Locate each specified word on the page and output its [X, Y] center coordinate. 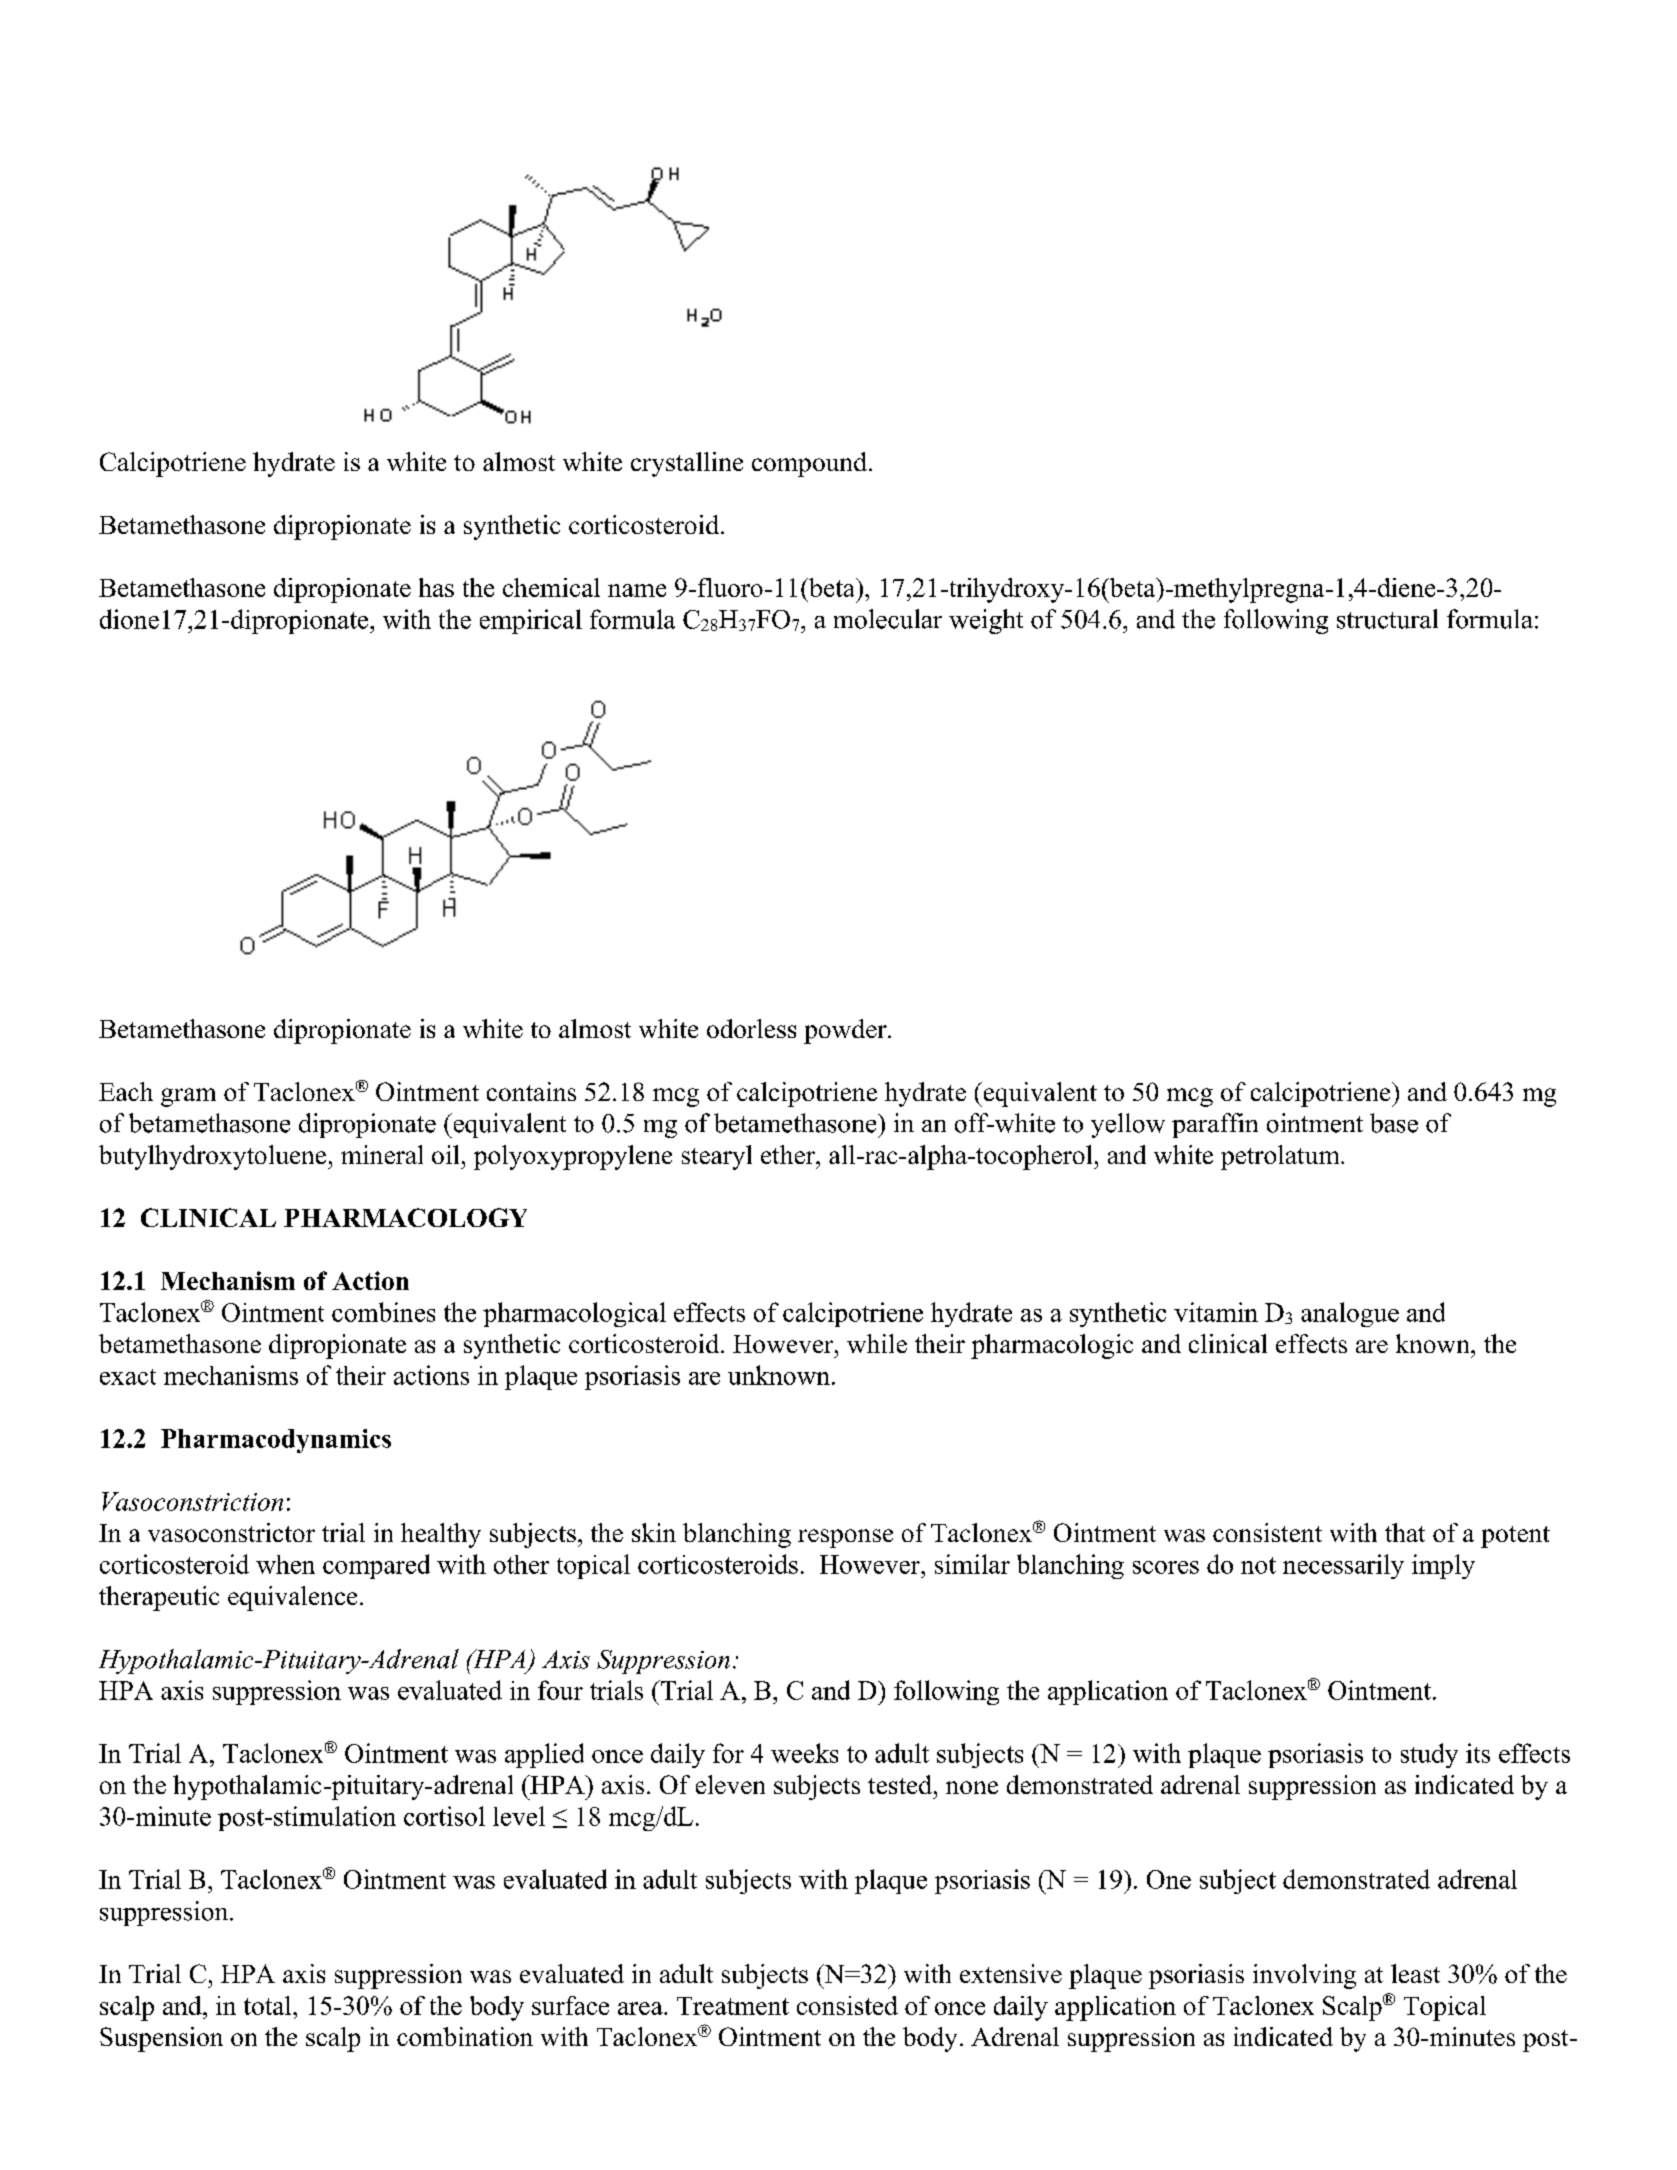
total [269, 2005]
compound [809, 464]
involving [1304, 1976]
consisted [847, 2005]
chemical [551, 587]
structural [1387, 619]
